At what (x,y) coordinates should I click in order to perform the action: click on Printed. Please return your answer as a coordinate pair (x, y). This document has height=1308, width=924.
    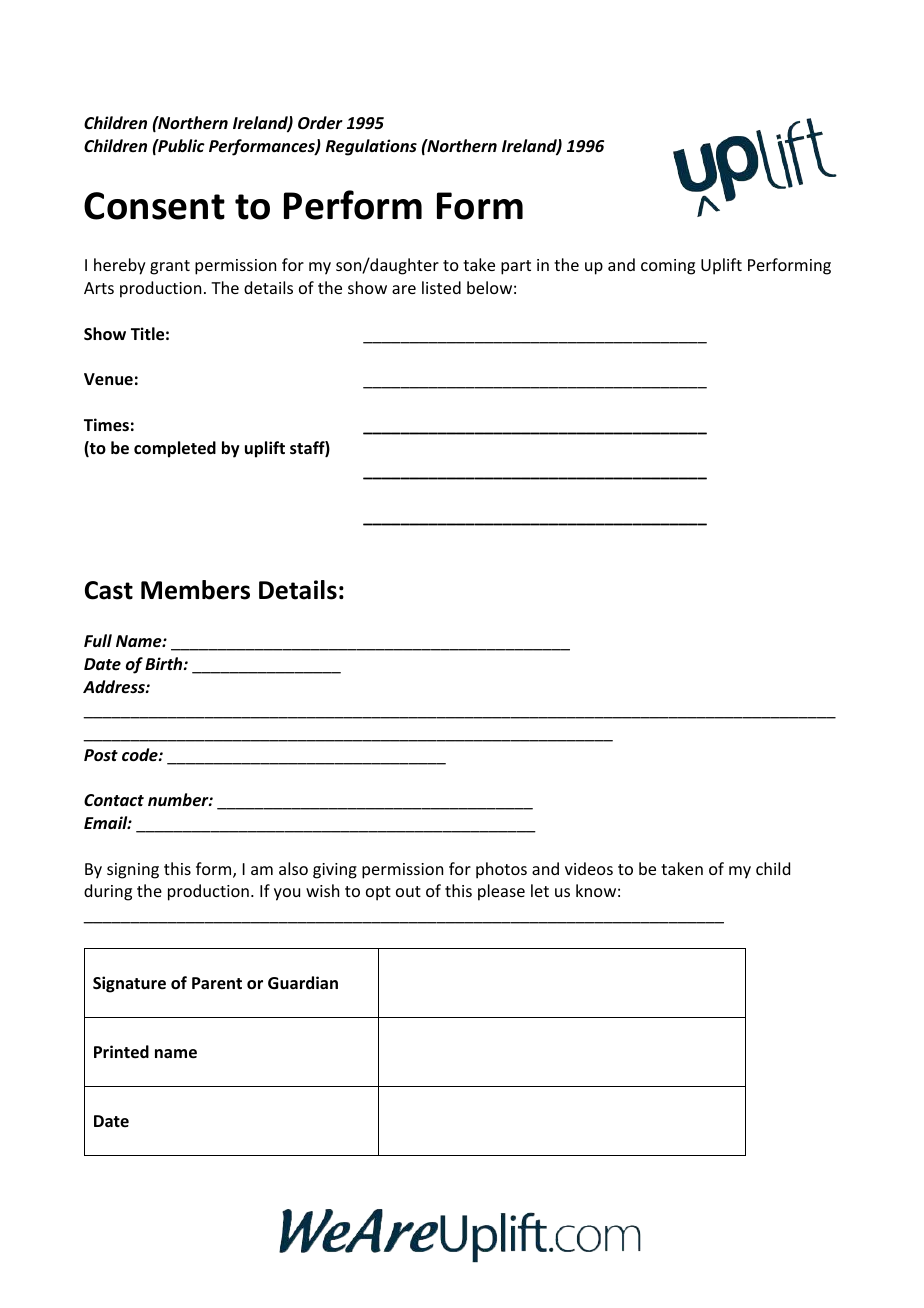
    Looking at the image, I should click on (121, 1052).
